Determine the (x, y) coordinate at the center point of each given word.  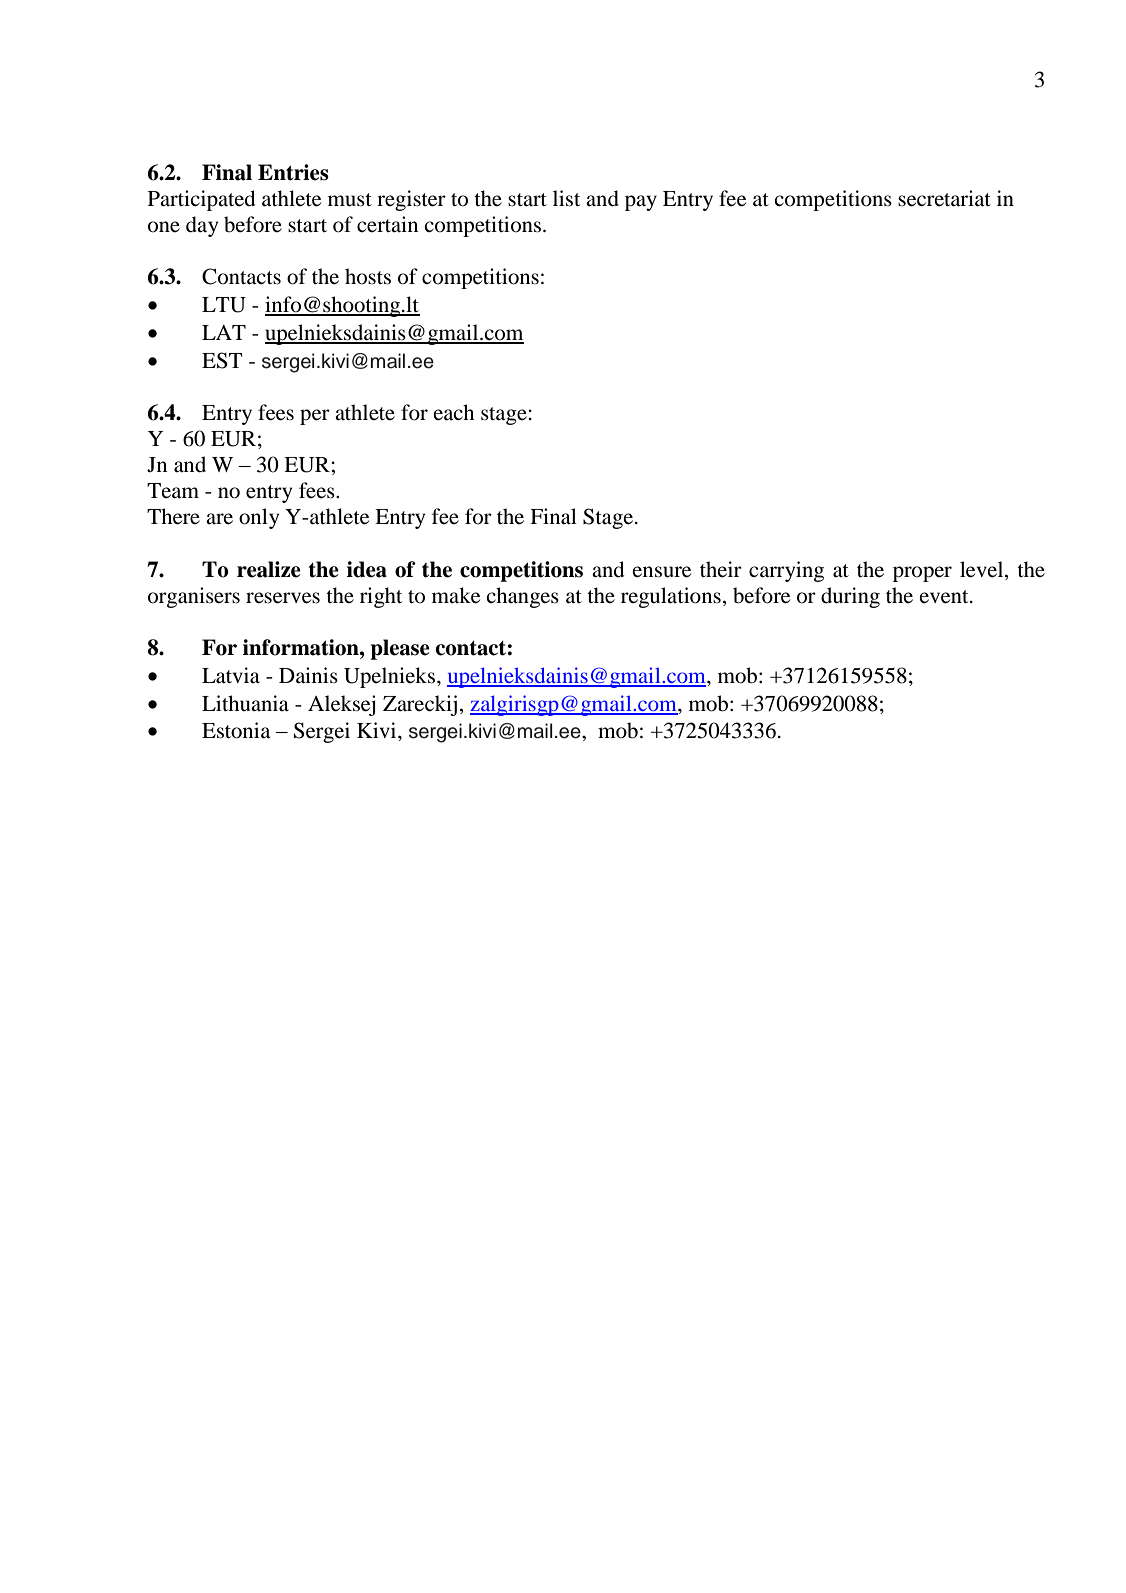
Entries (293, 172)
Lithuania (245, 703)
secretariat (944, 198)
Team (173, 491)
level (983, 569)
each (453, 412)
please (400, 649)
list (566, 198)
